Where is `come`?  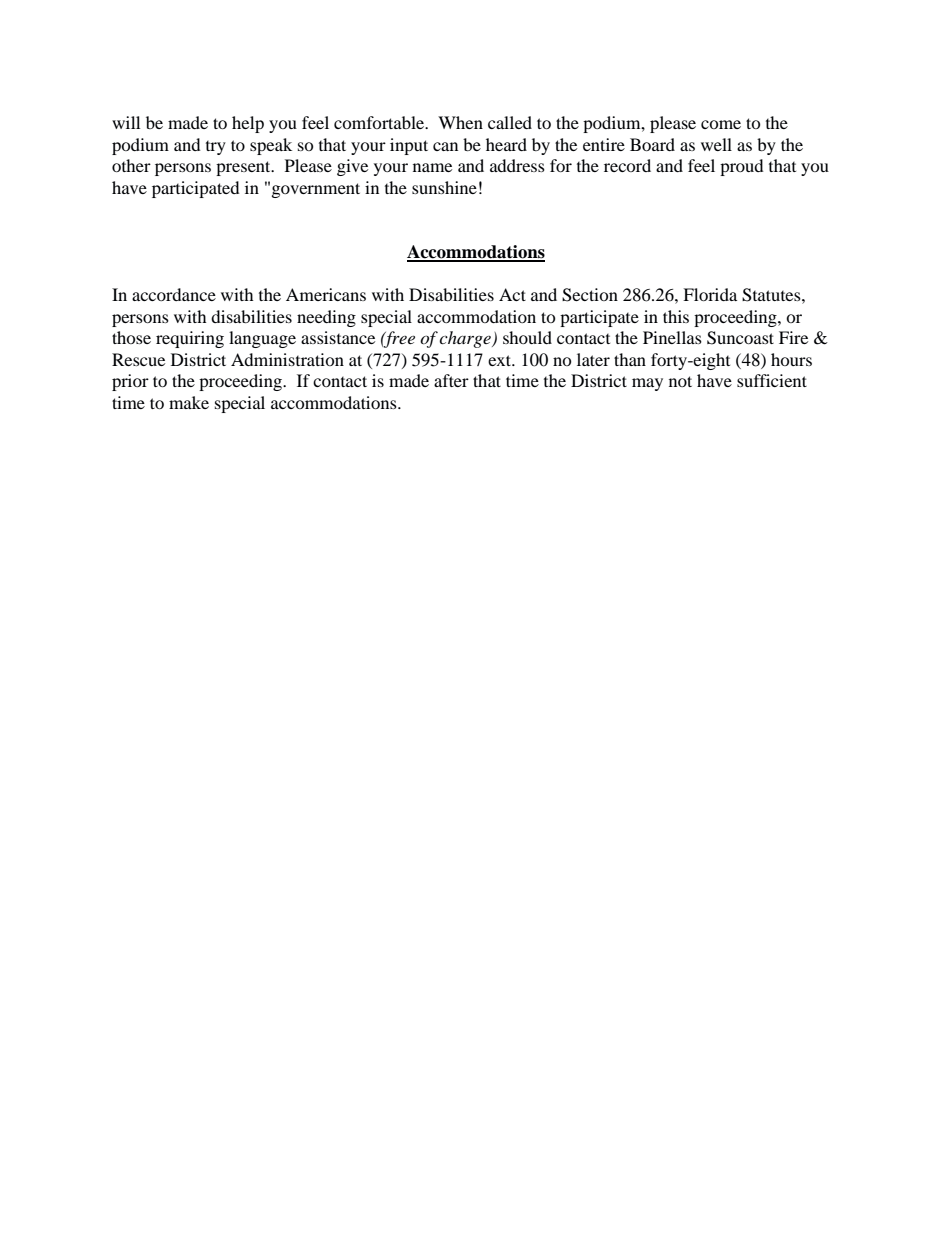 come is located at coordinates (721, 124).
